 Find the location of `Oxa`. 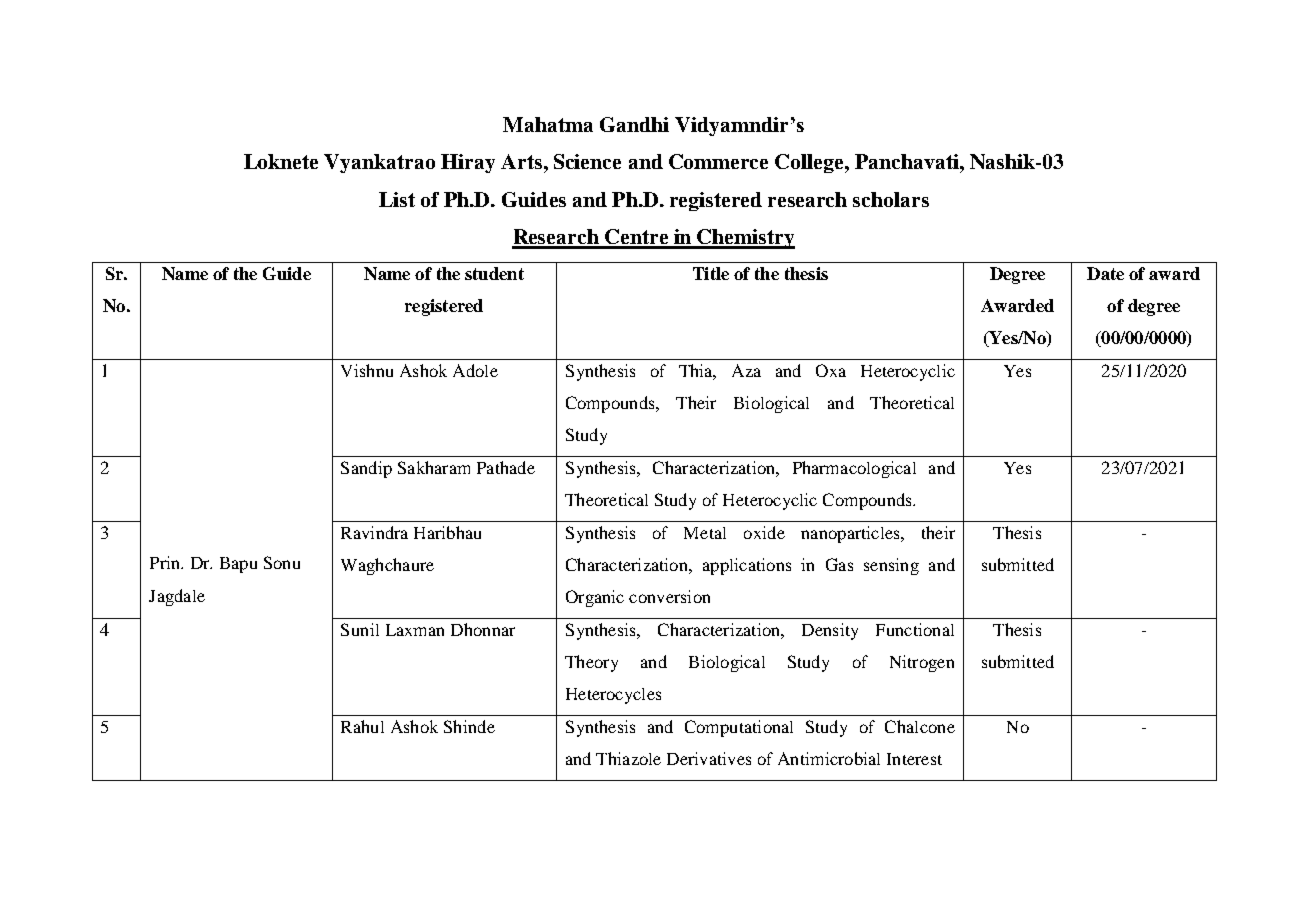

Oxa is located at coordinates (831, 370).
